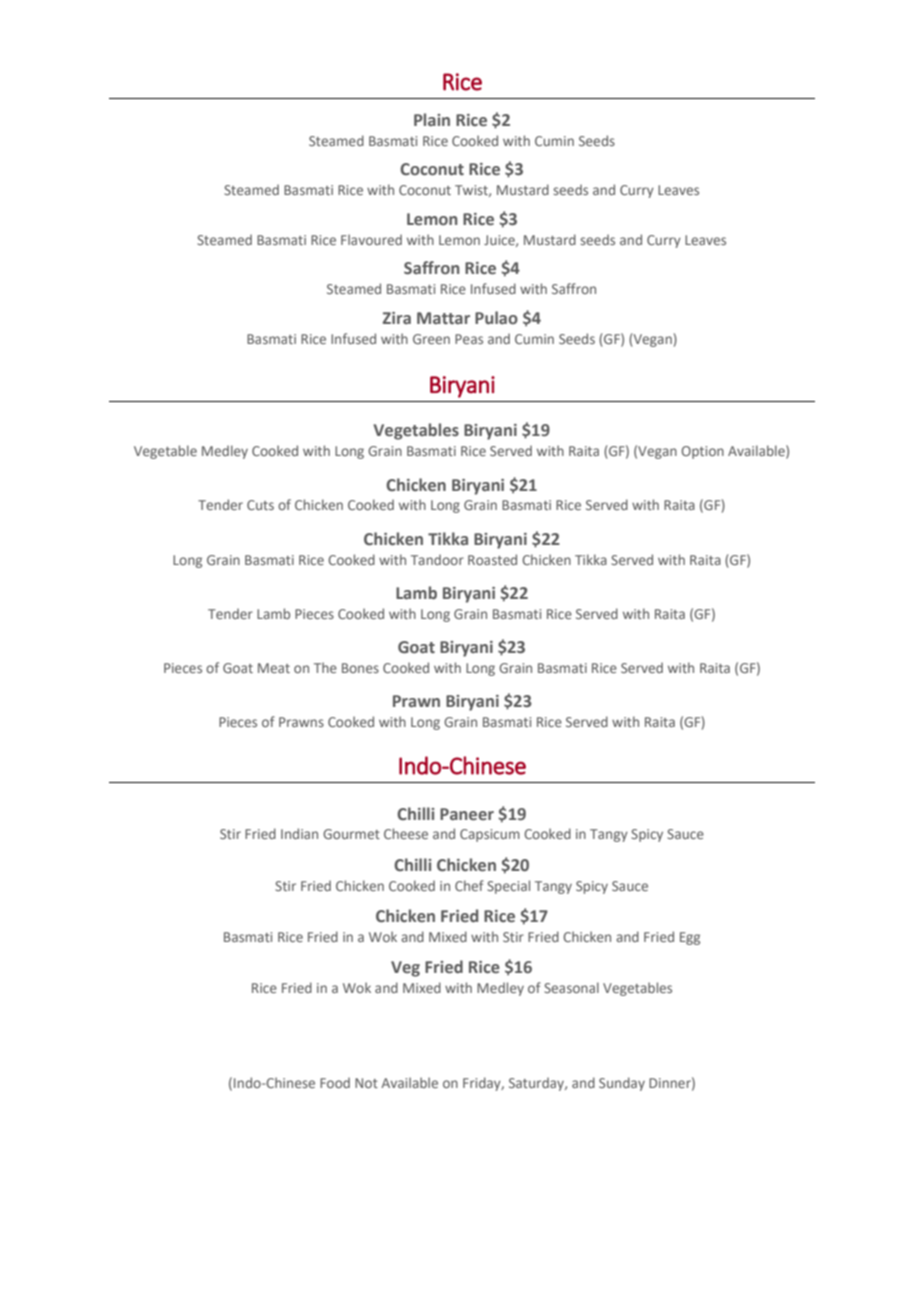 The image size is (924, 1308). Describe the element at coordinates (690, 938) in the screenshot. I see `Egg` at that location.
